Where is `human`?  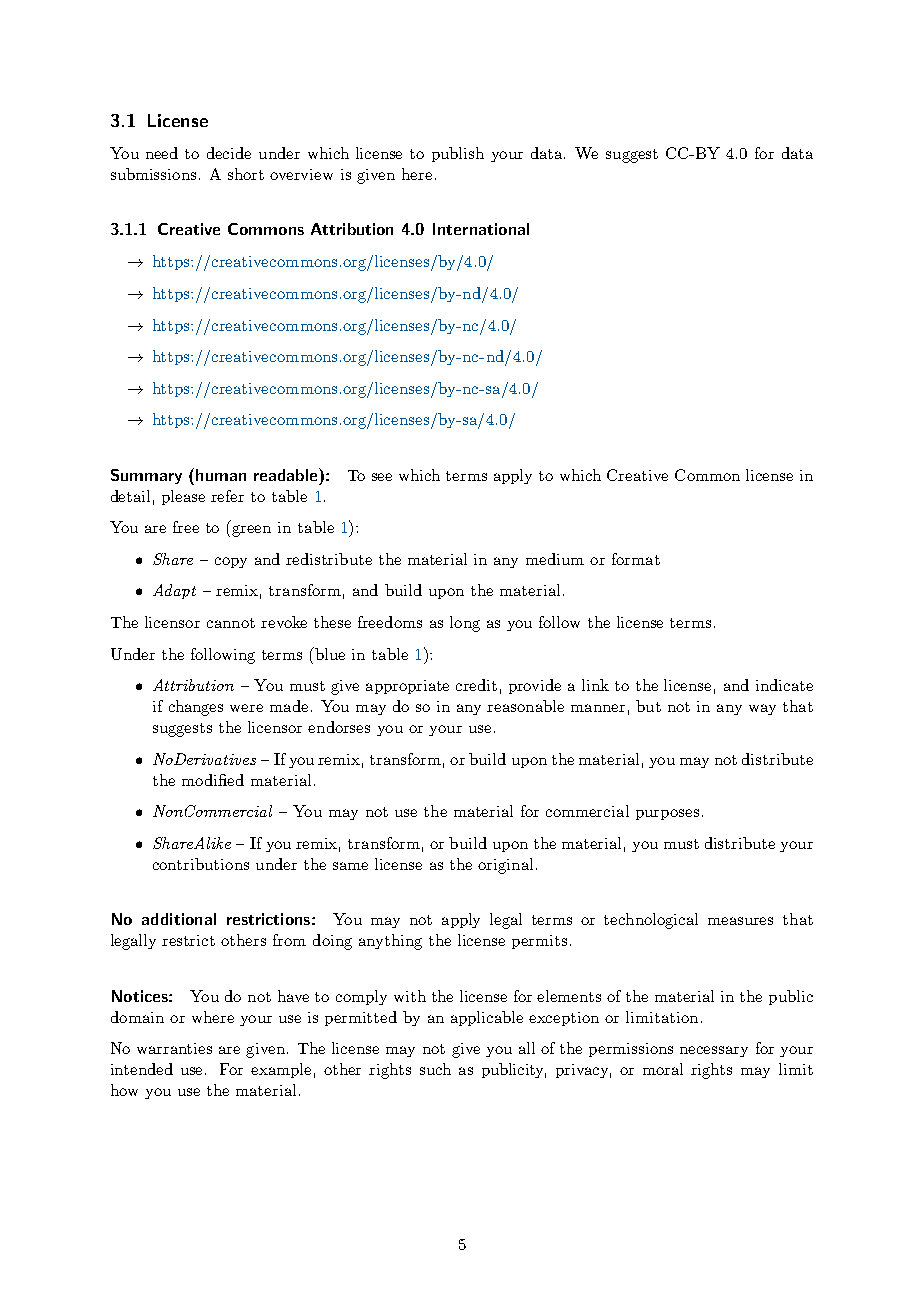 human is located at coordinates (221, 475).
